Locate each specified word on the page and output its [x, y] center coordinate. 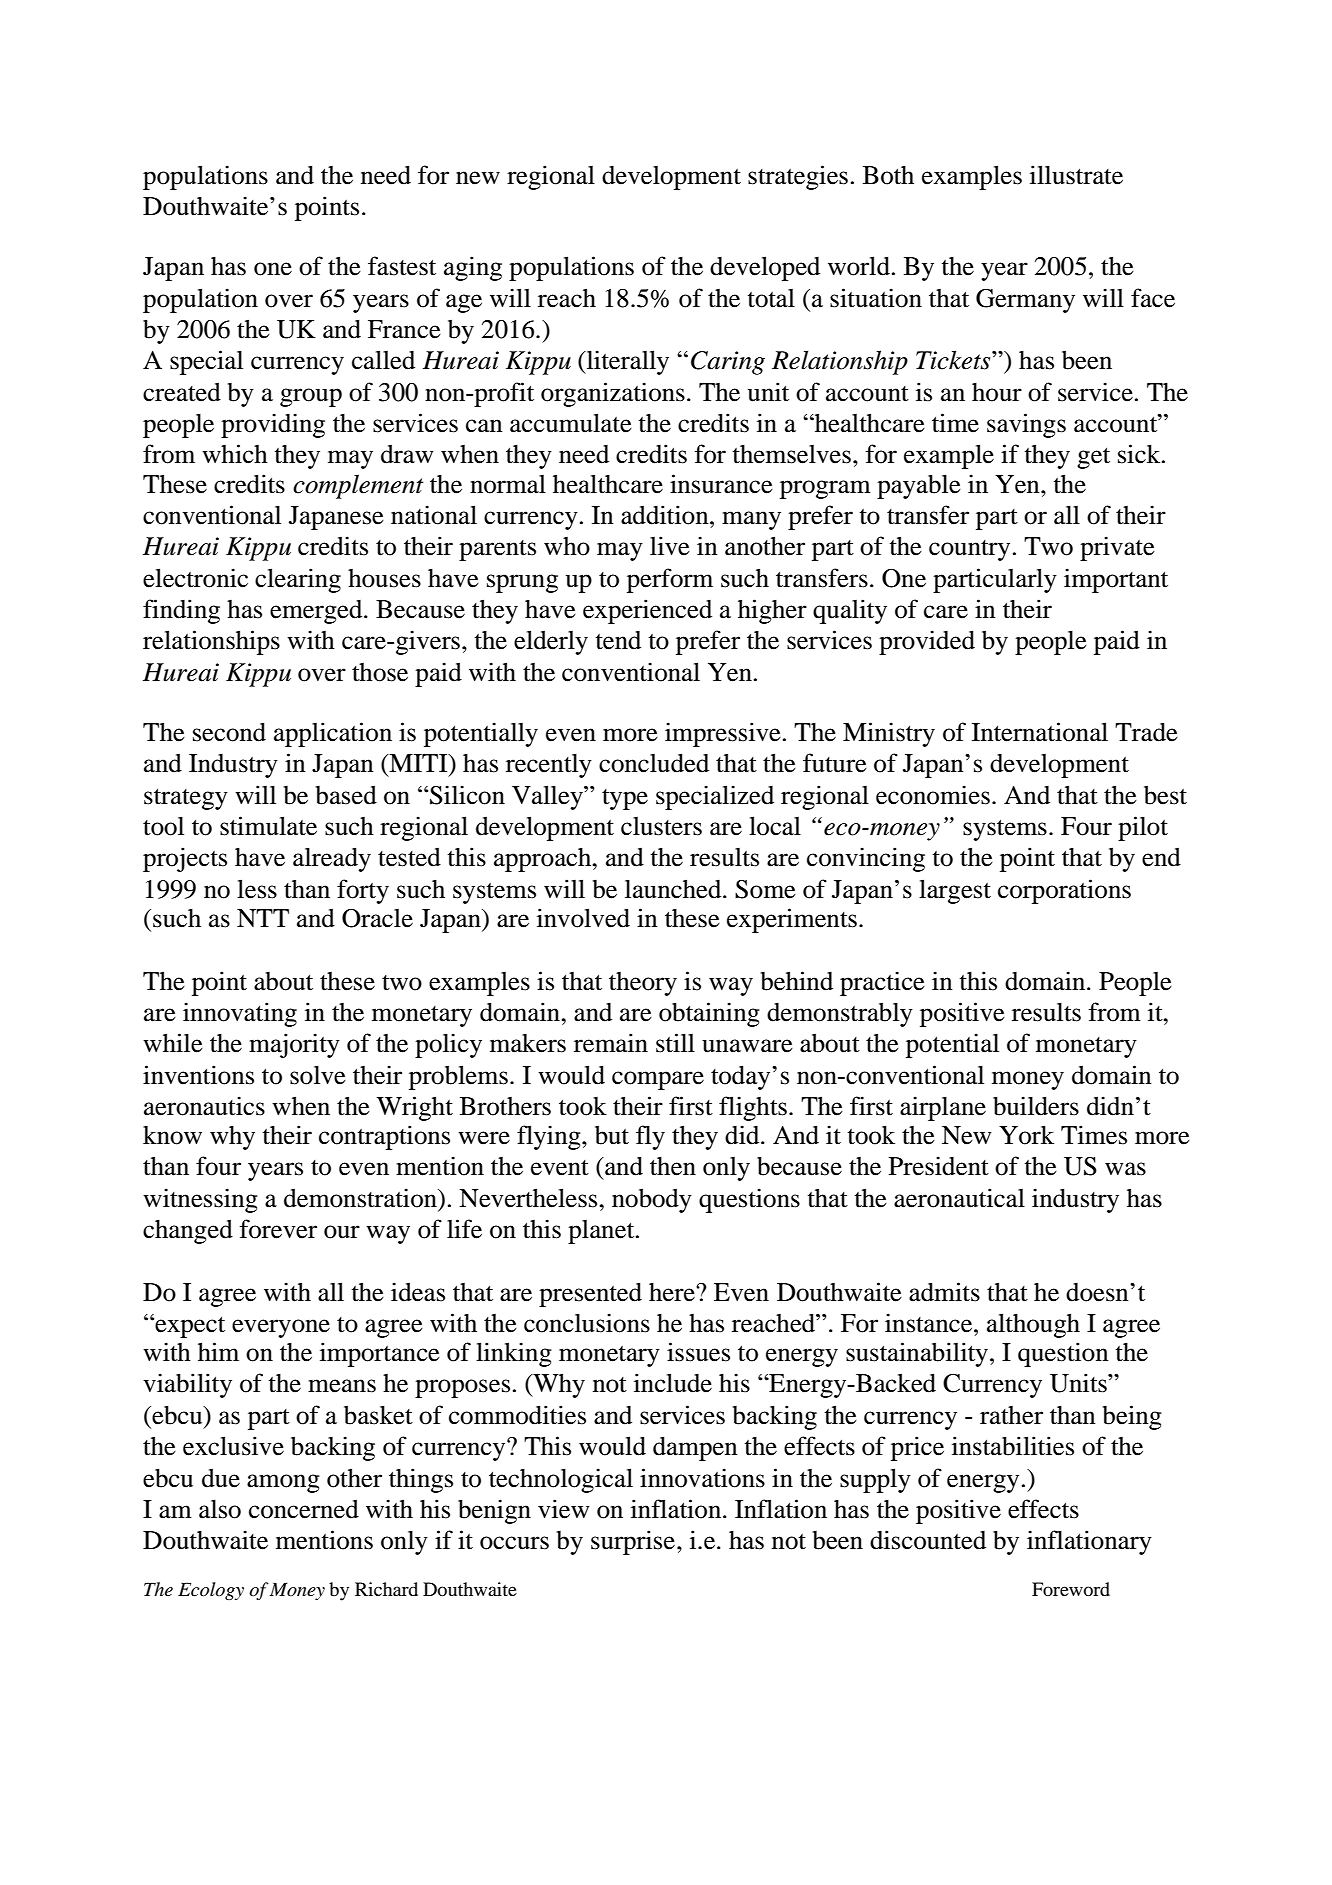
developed [765, 268]
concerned [304, 1509]
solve [318, 1075]
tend [618, 640]
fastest [402, 266]
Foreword [1071, 1589]
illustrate [1076, 175]
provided [927, 642]
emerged [317, 612]
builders [1036, 1106]
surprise [633, 1542]
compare [658, 1080]
